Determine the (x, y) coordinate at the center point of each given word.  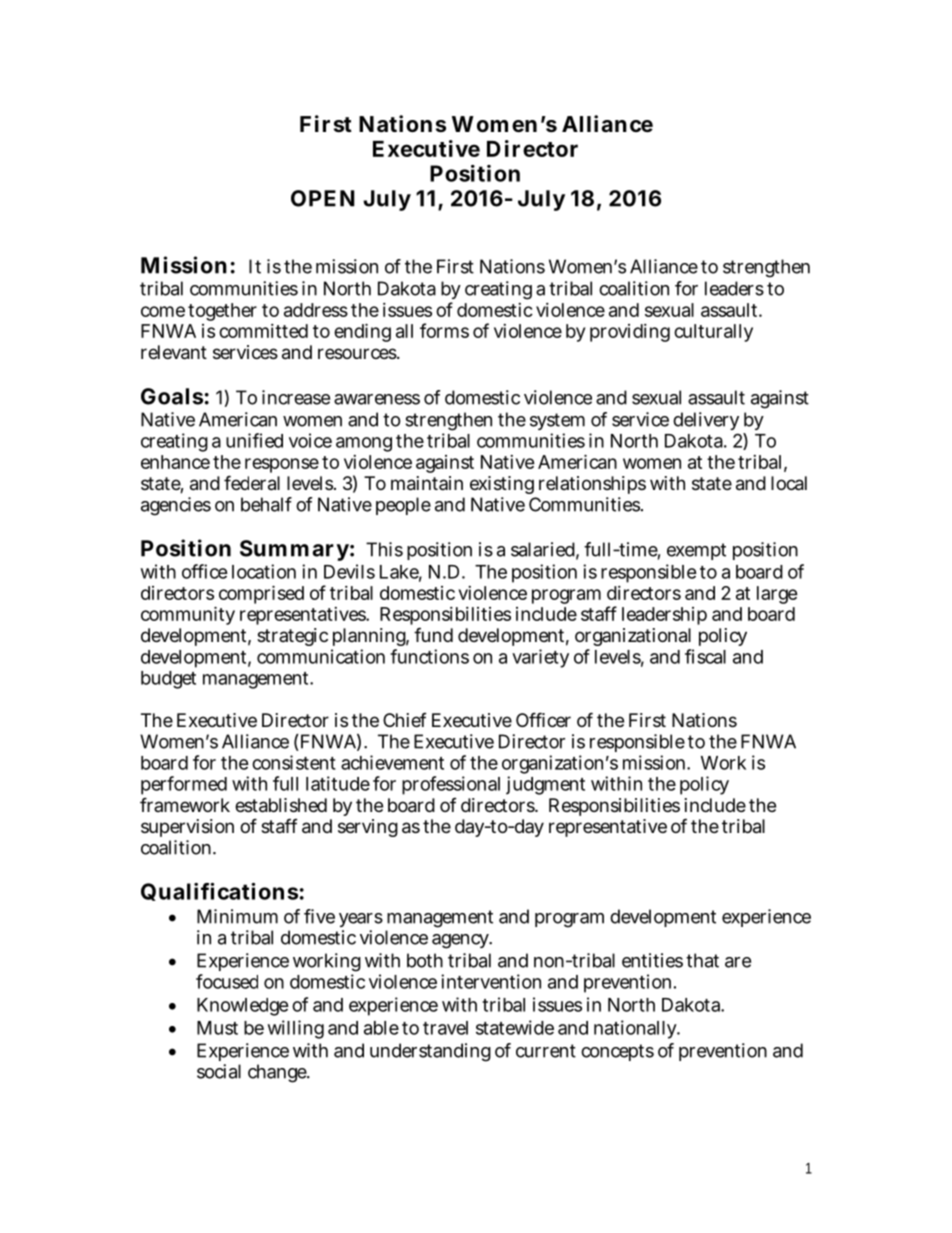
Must (217, 1028)
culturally (713, 333)
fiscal (705, 656)
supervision (187, 828)
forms (444, 330)
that (702, 960)
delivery (706, 423)
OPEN (323, 198)
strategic (292, 637)
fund (433, 634)
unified (254, 440)
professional (451, 785)
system (557, 423)
